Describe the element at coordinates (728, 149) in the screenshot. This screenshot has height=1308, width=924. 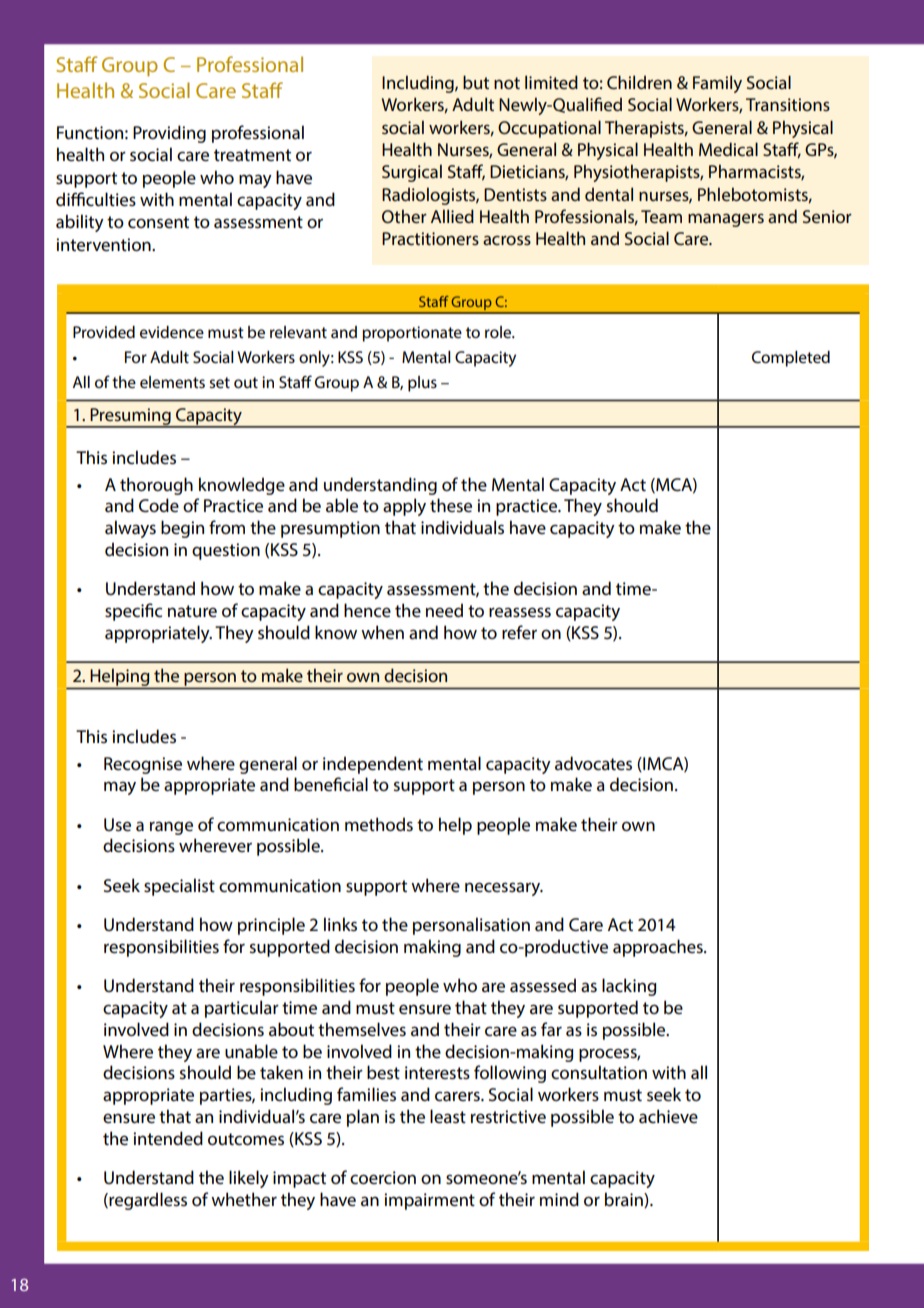
I see `Medical` at that location.
